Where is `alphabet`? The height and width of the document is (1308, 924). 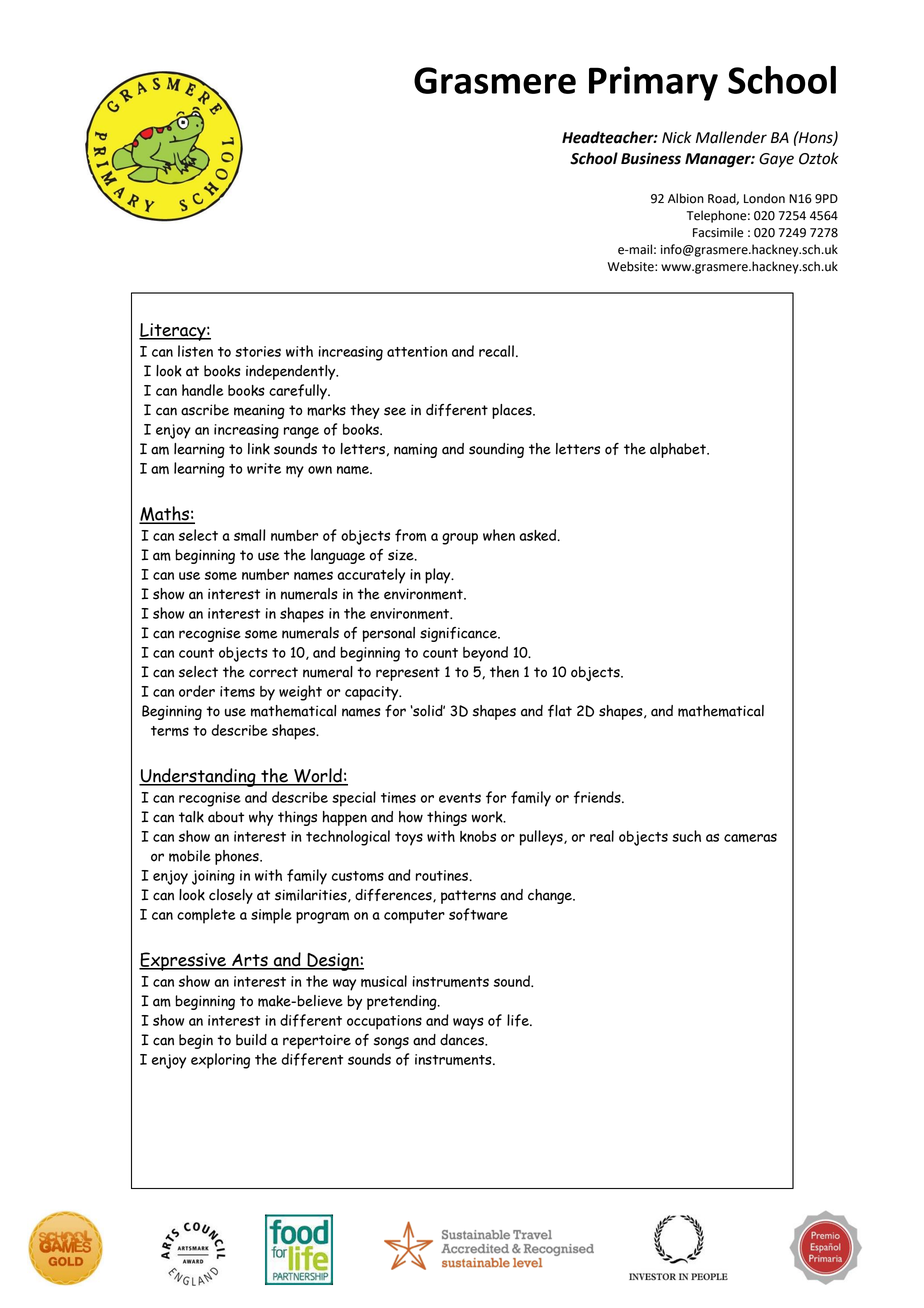
alphabet is located at coordinates (679, 450).
